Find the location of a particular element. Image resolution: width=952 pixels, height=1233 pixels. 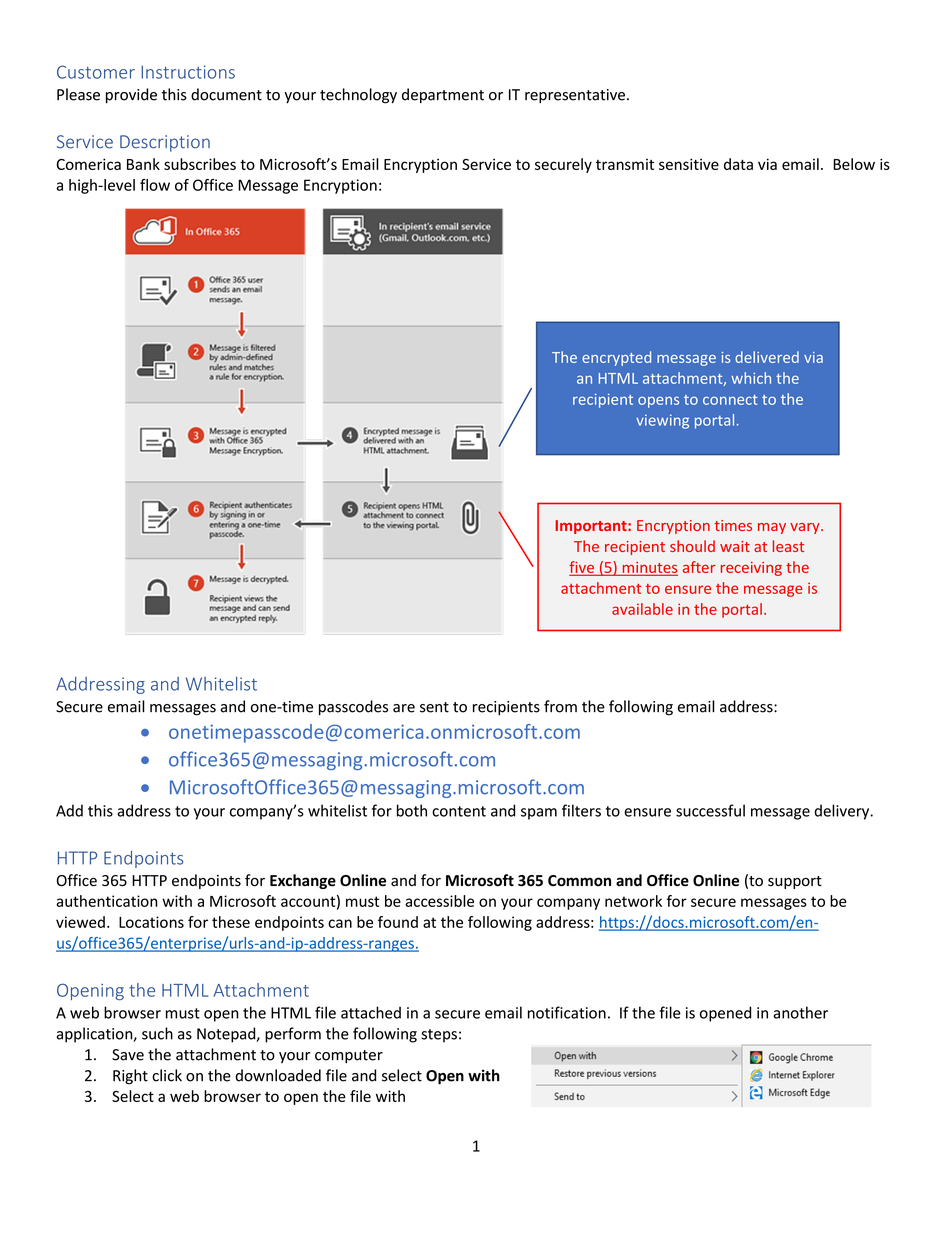

steps is located at coordinates (439, 1036).
